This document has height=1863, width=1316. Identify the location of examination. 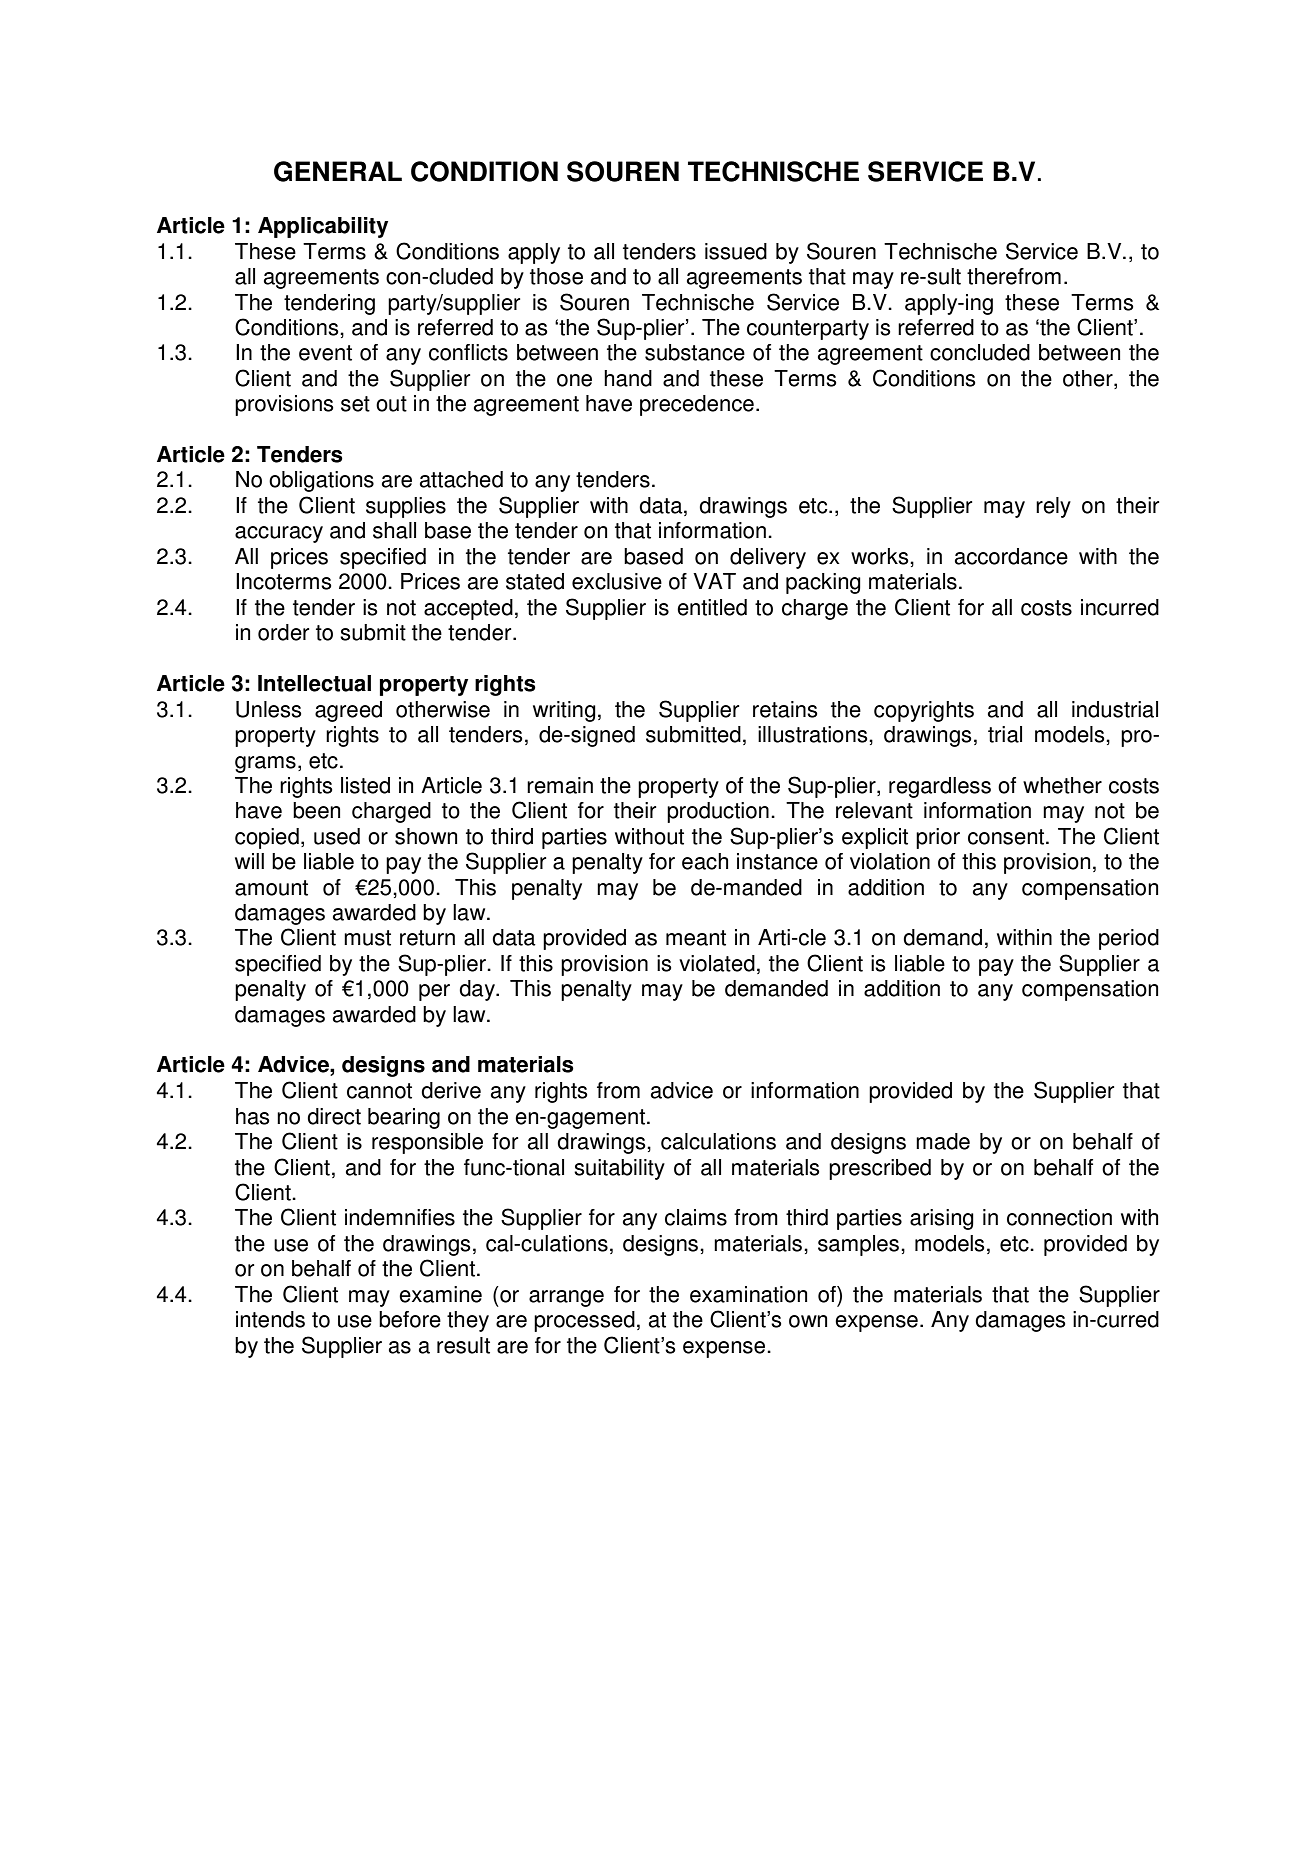
(748, 1294).
